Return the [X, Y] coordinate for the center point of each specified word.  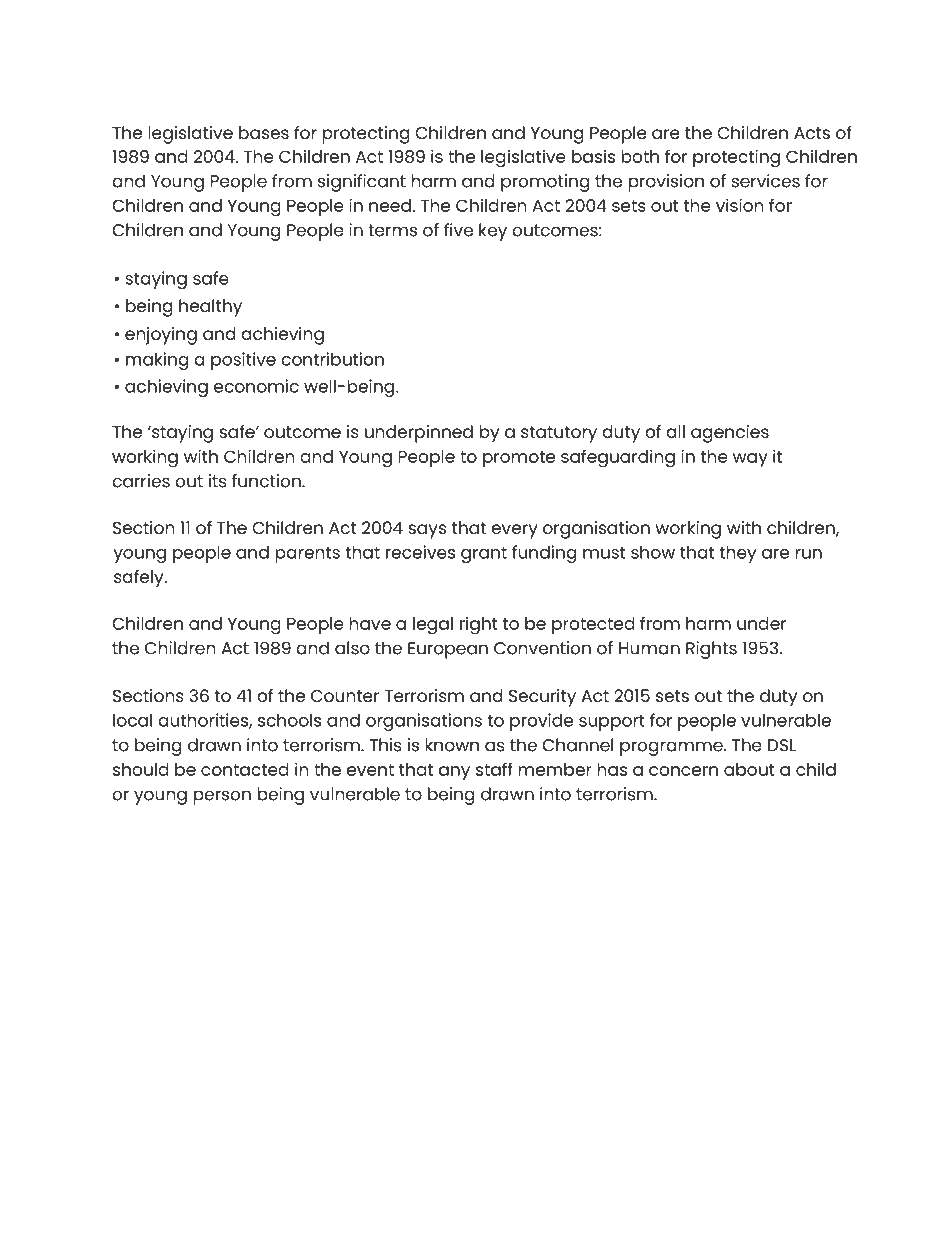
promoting [545, 183]
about [749, 769]
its [218, 481]
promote [519, 459]
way [750, 460]
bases [264, 132]
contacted [245, 769]
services [765, 181]
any [454, 773]
